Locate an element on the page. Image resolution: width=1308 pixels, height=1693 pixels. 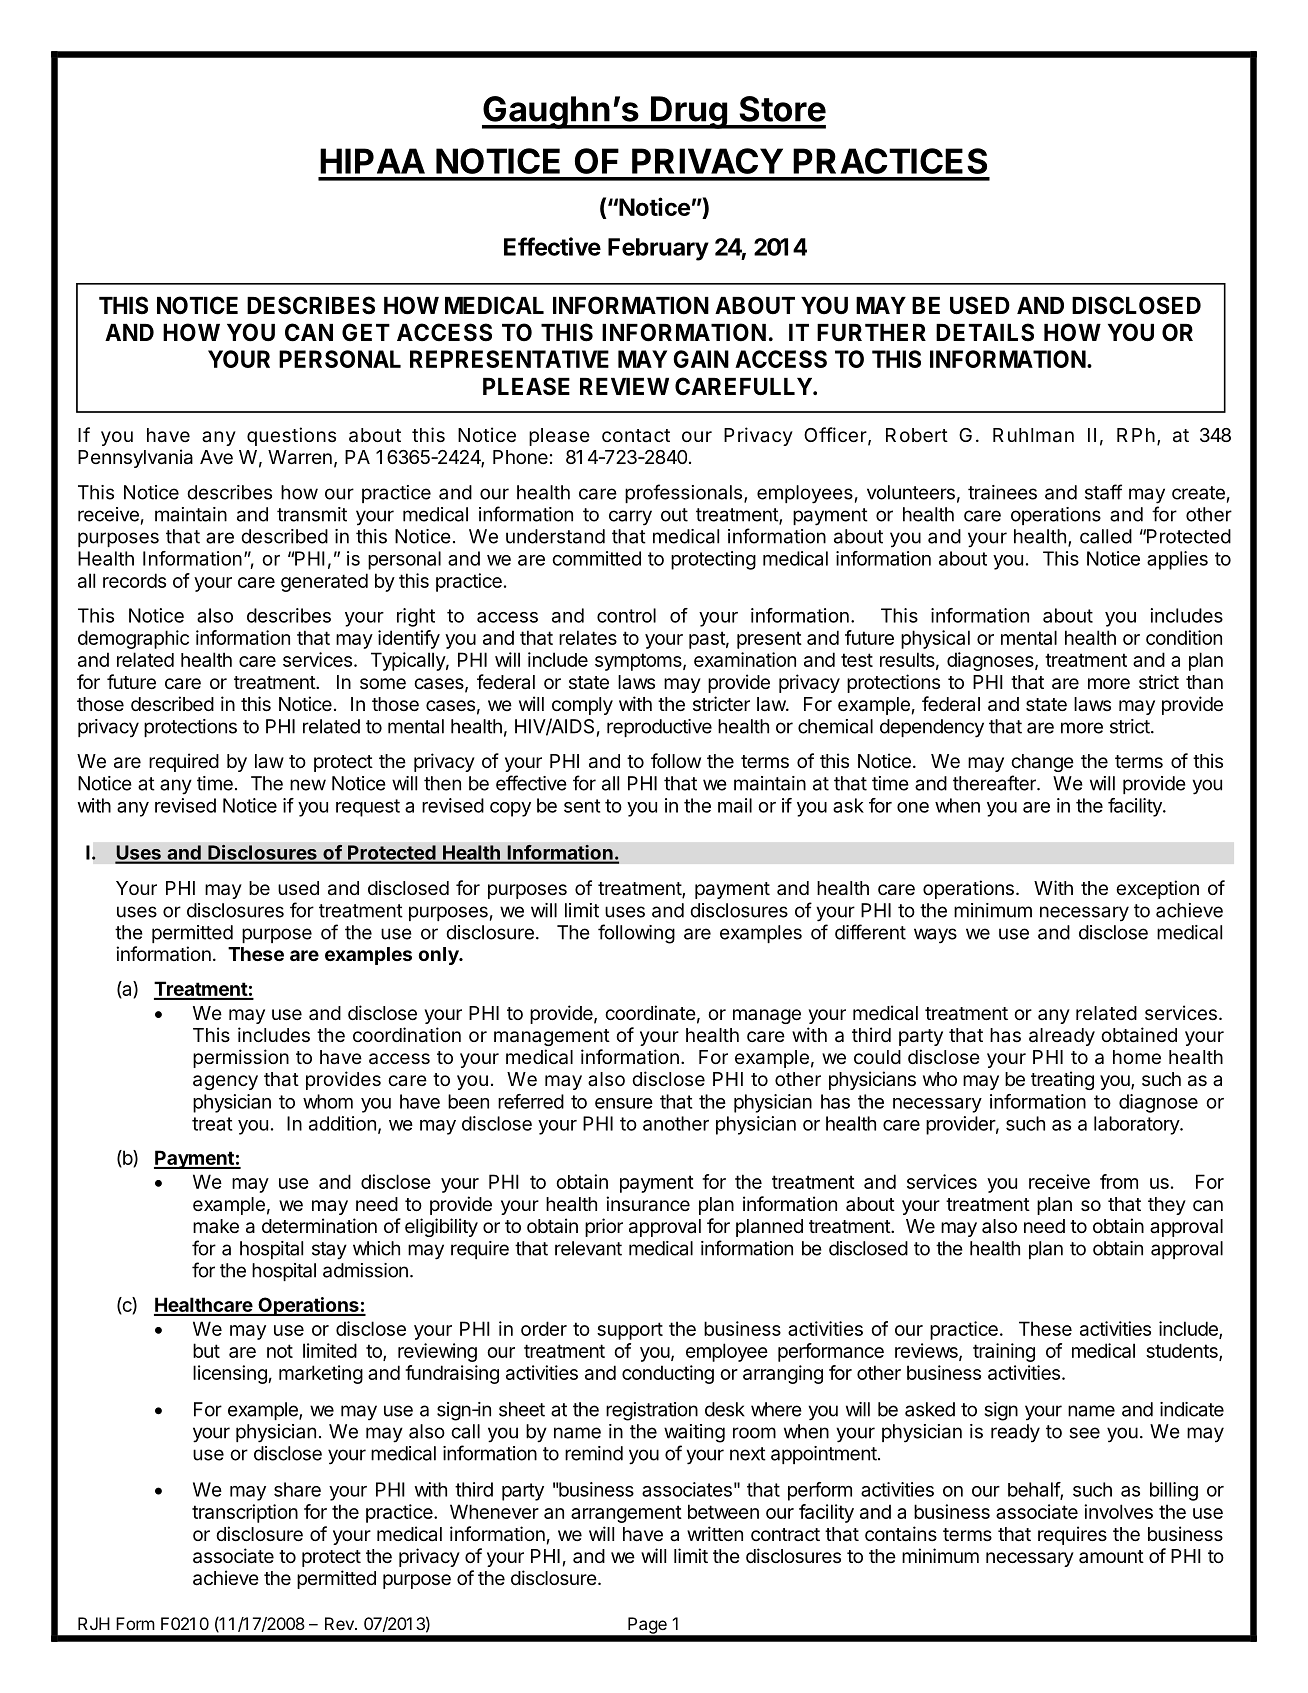
coordinate is located at coordinates (650, 1012).
